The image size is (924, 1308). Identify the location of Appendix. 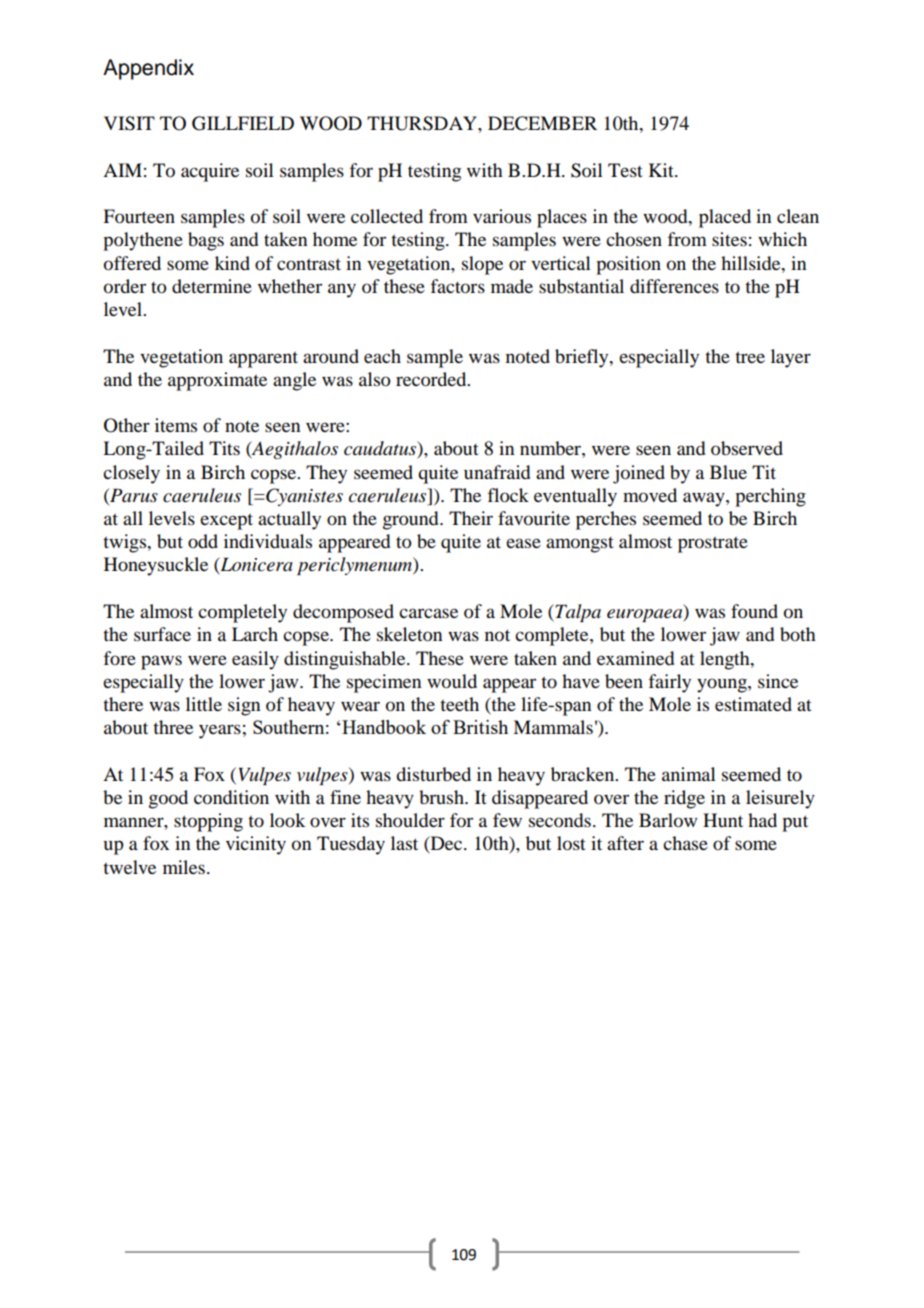
(148, 69).
